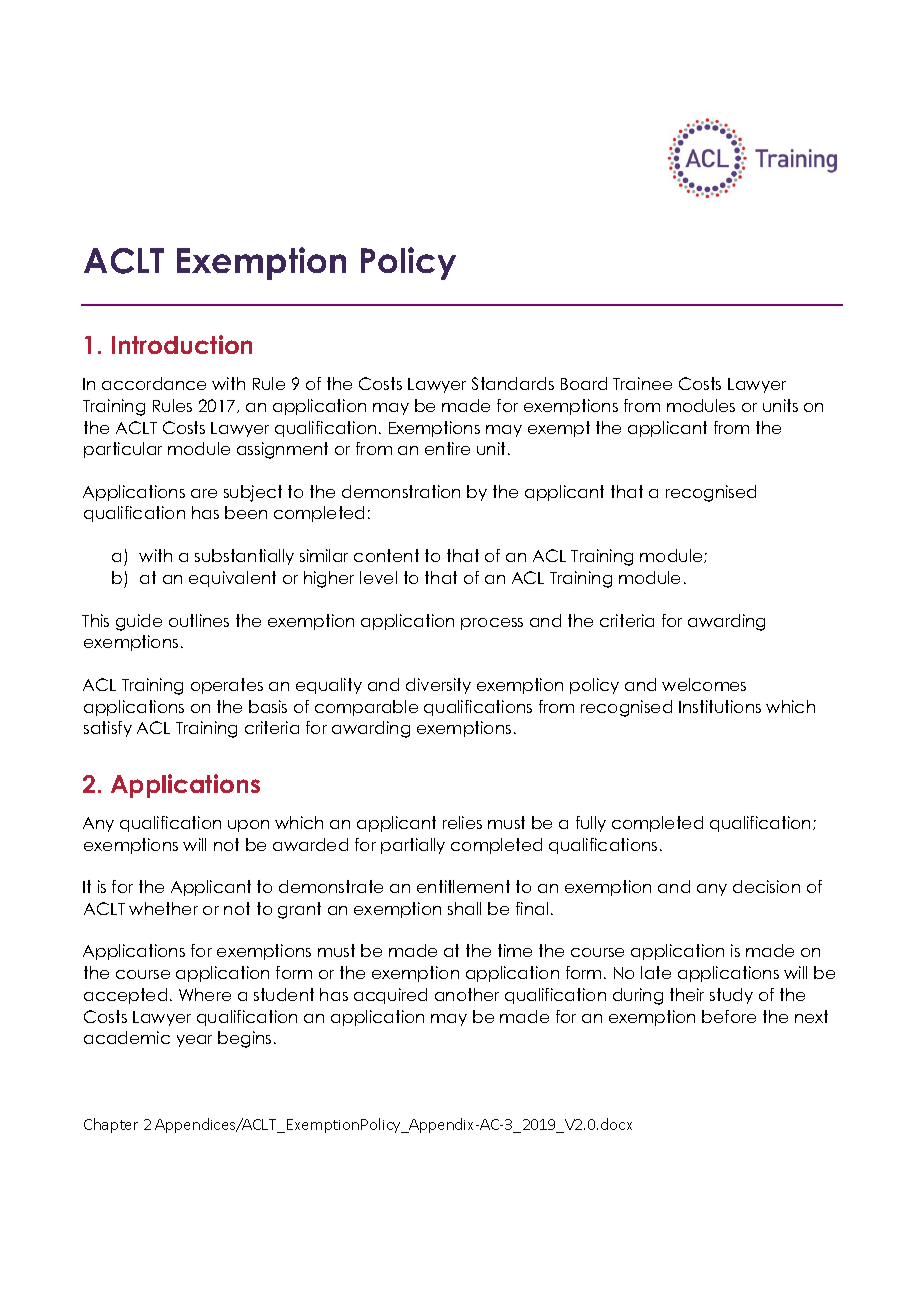 The image size is (924, 1309). Describe the element at coordinates (642, 383) in the document. I see `Trainee` at that location.
